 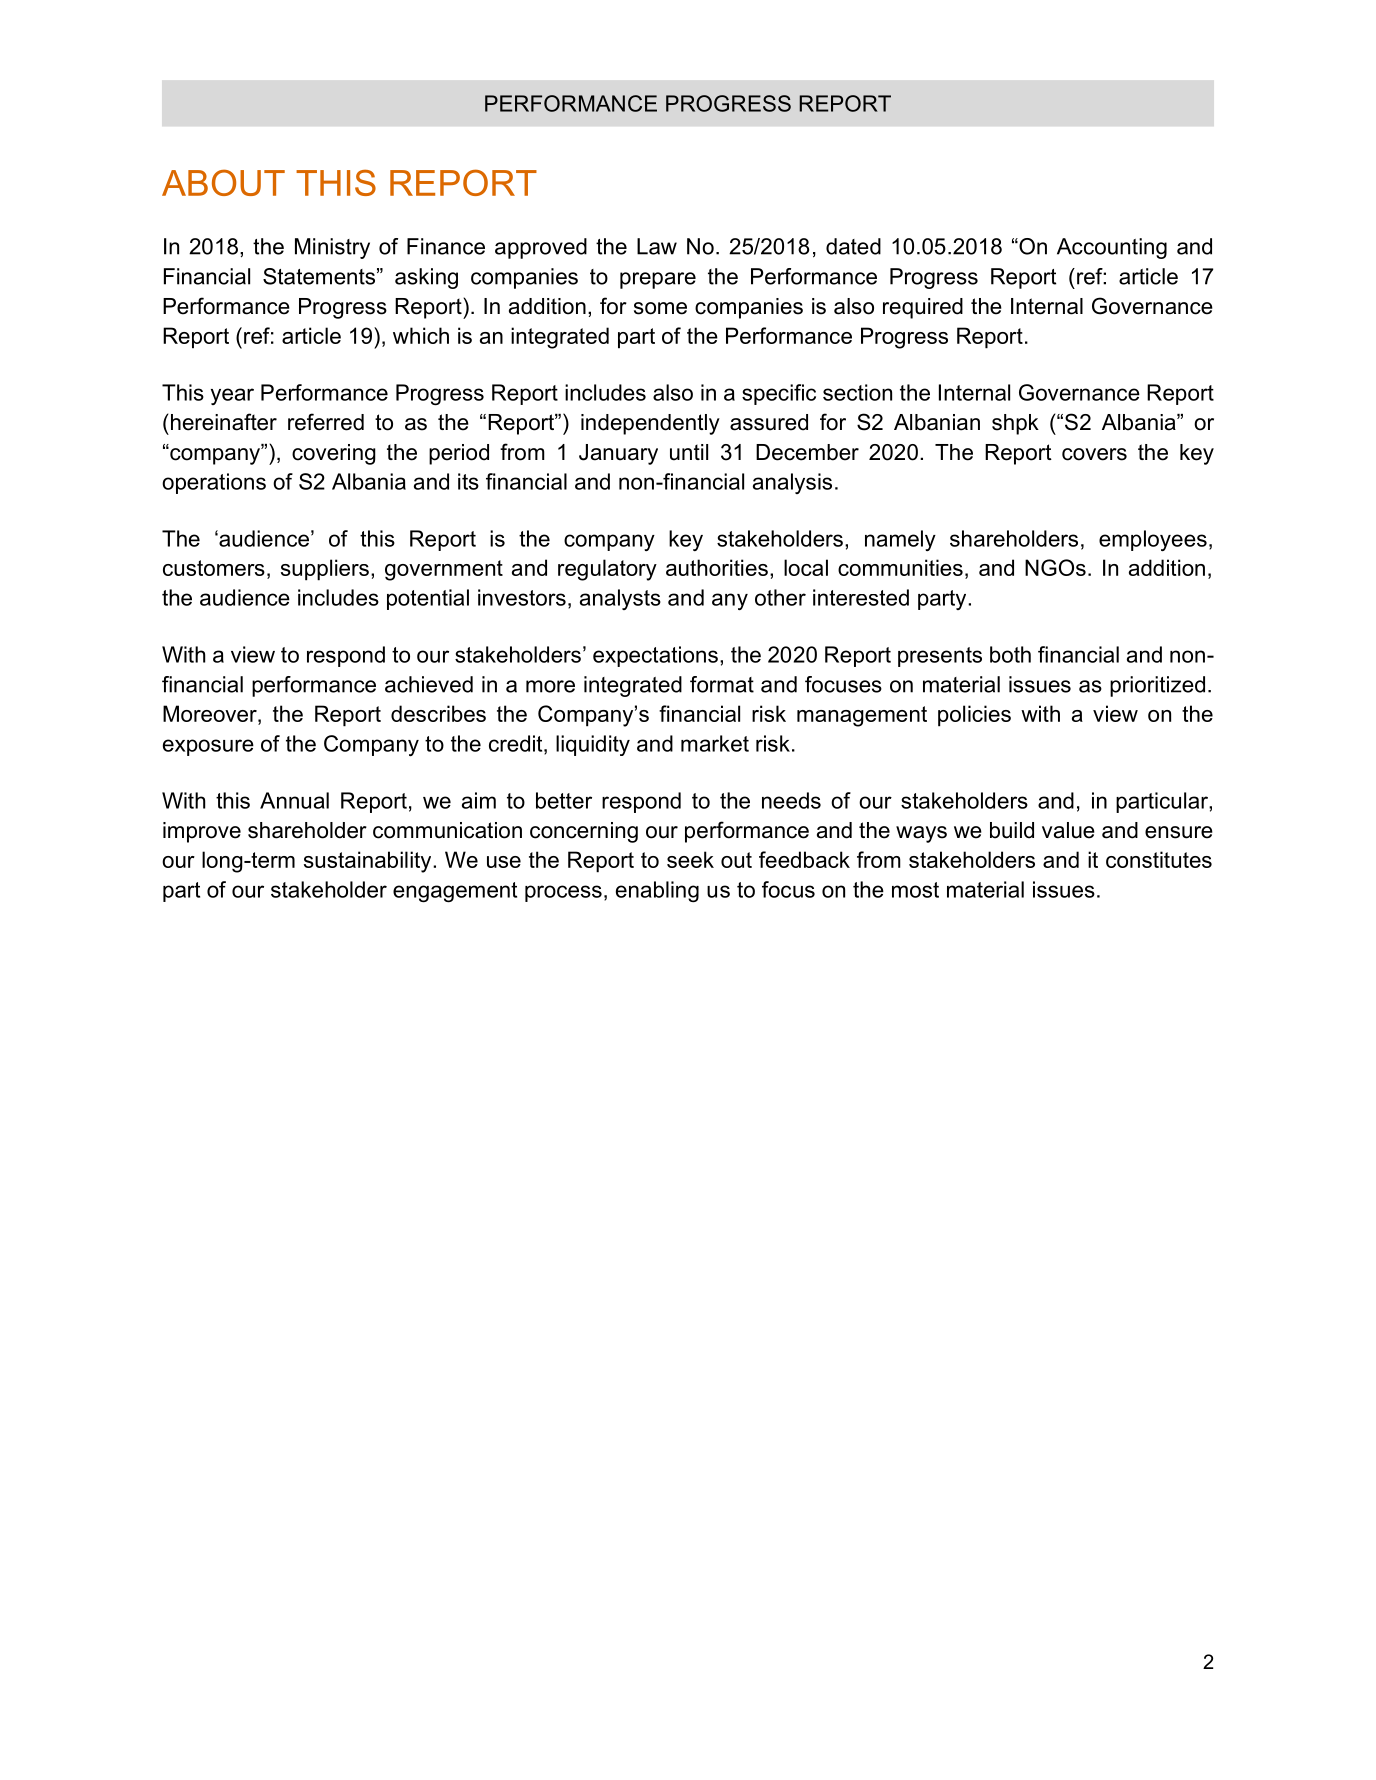 I want to click on ABOUT, so click(x=223, y=182).
